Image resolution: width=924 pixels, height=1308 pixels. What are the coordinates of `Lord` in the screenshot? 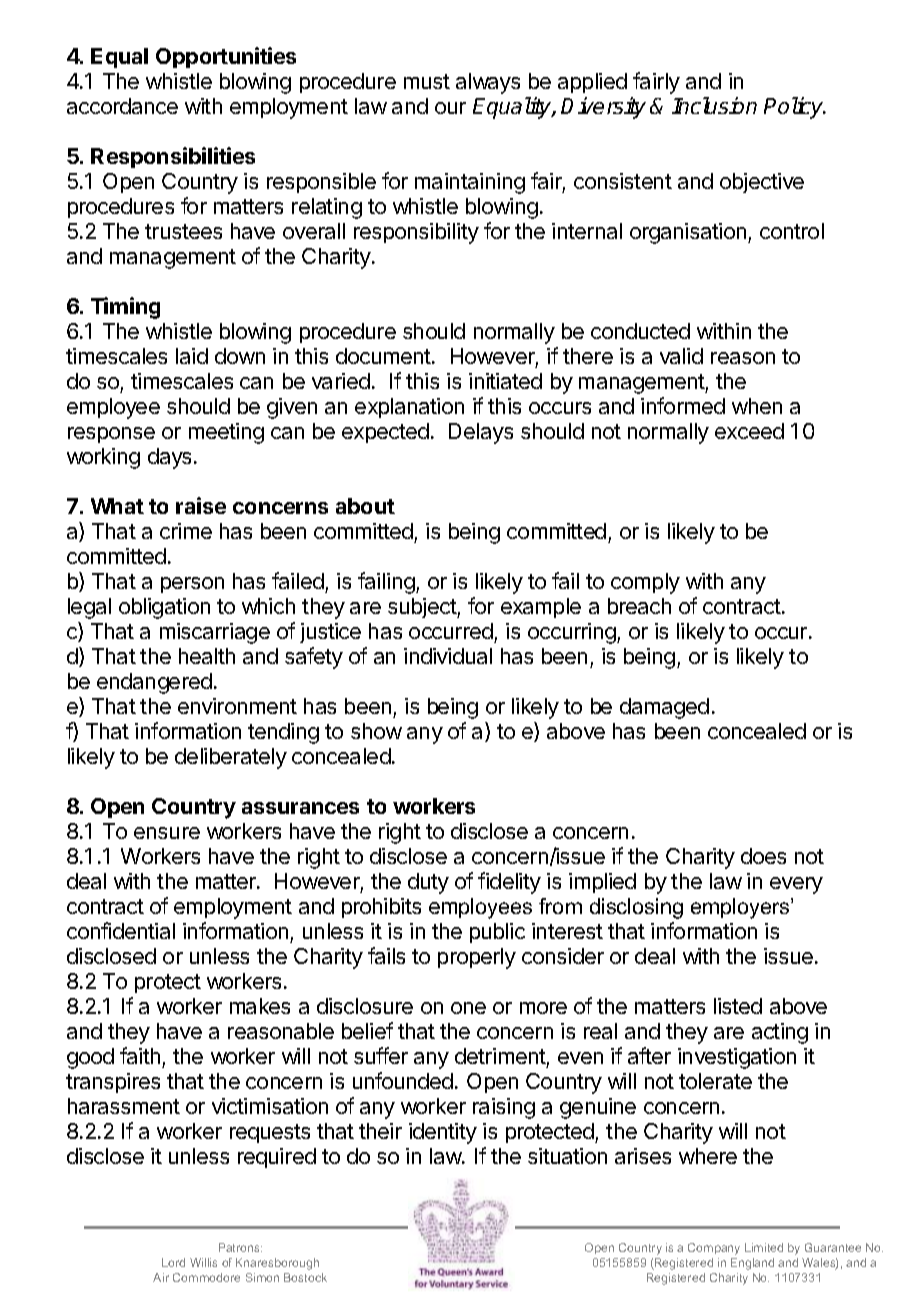 It's located at (173, 1262).
